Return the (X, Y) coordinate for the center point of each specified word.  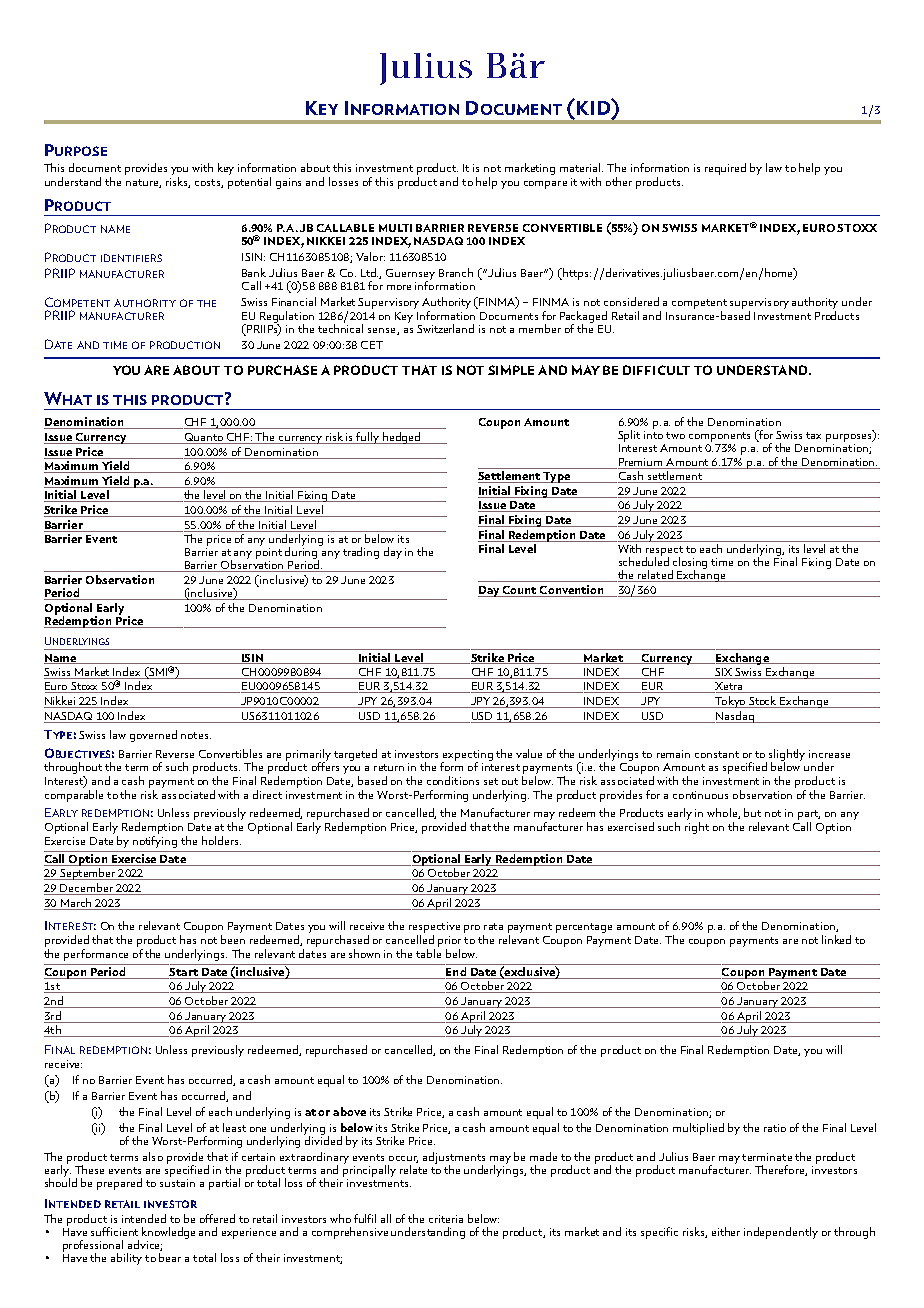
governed (153, 736)
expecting (467, 756)
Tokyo (730, 702)
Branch (456, 272)
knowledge (168, 1233)
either (726, 1231)
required (725, 169)
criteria (446, 1219)
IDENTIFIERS (131, 258)
